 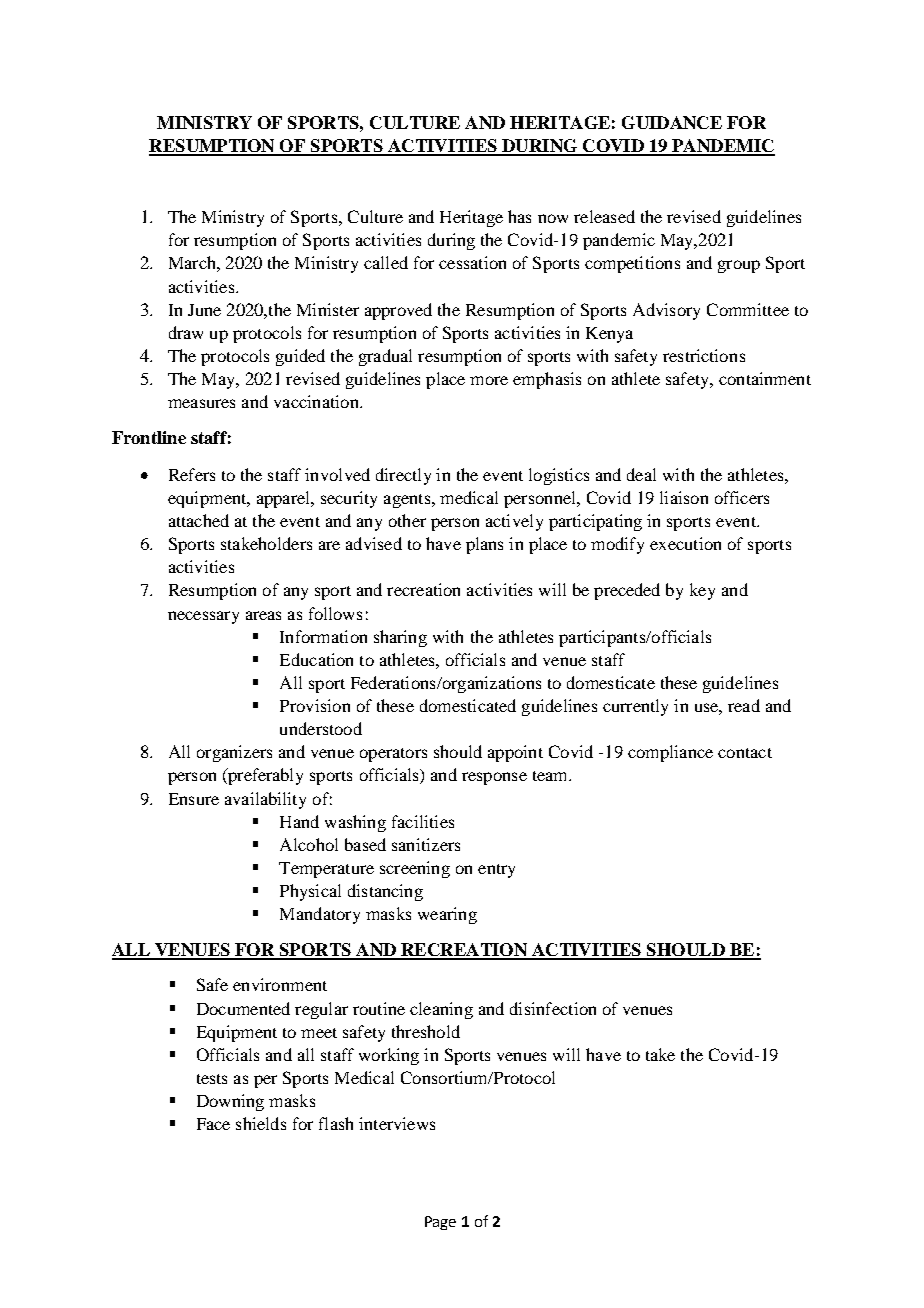 What do you see at coordinates (744, 705) in the screenshot?
I see `read` at bounding box center [744, 705].
